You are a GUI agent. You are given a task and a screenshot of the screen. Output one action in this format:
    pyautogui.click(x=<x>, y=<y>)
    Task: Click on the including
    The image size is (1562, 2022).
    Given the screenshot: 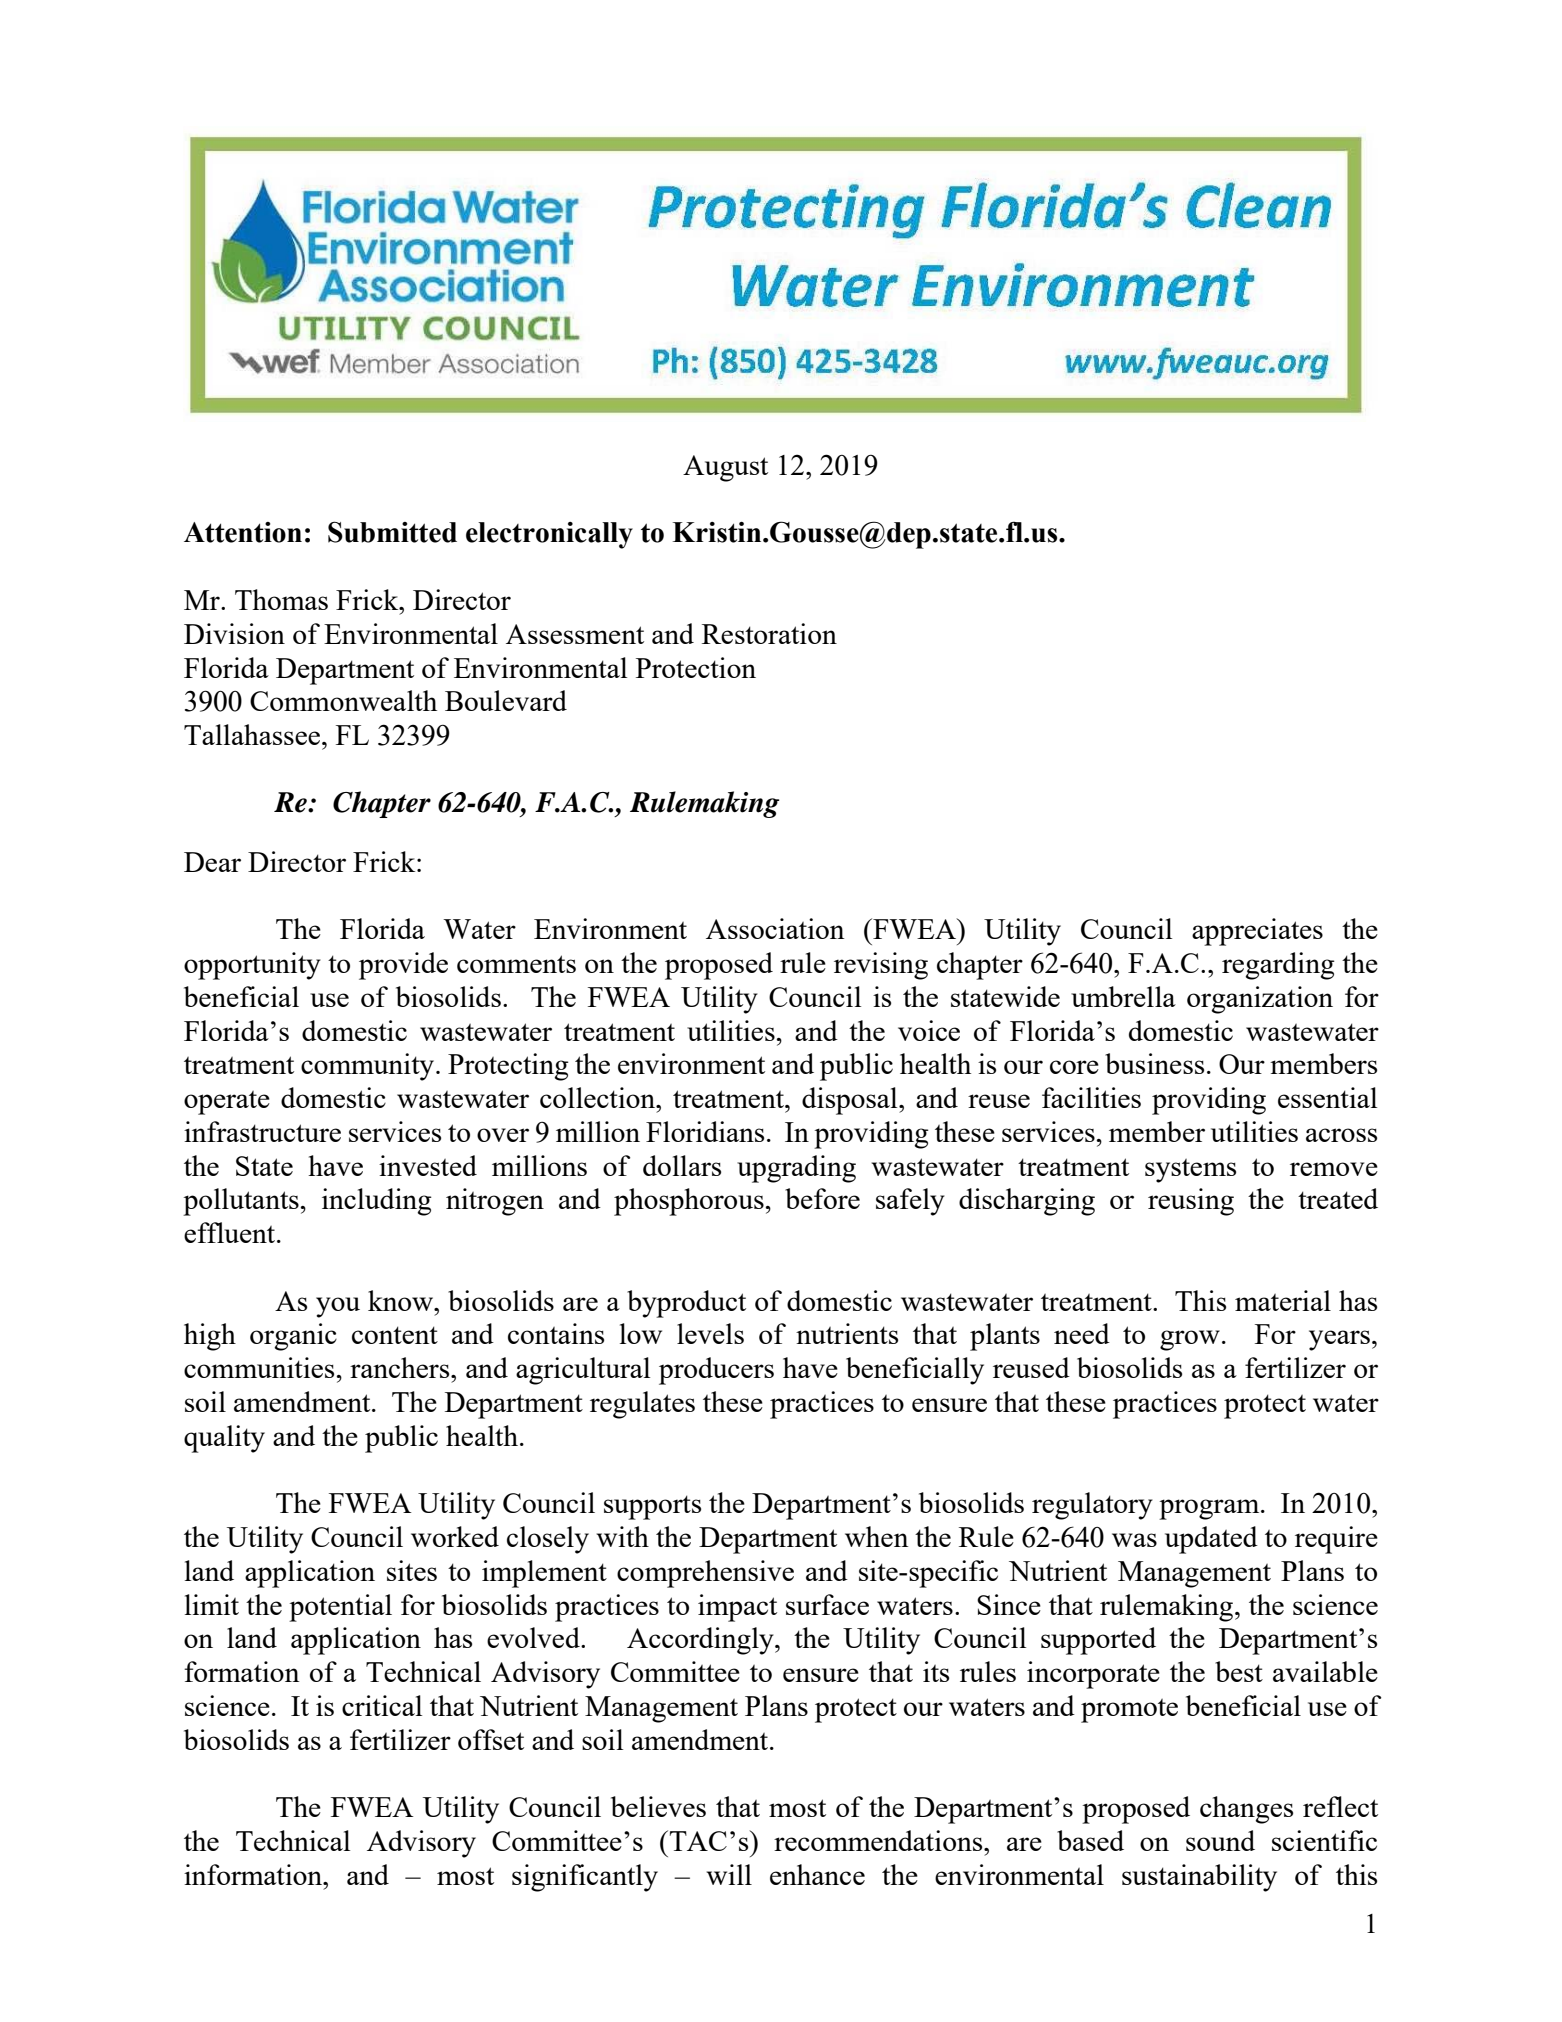 What is the action you would take?
    pyautogui.click(x=377, y=1202)
